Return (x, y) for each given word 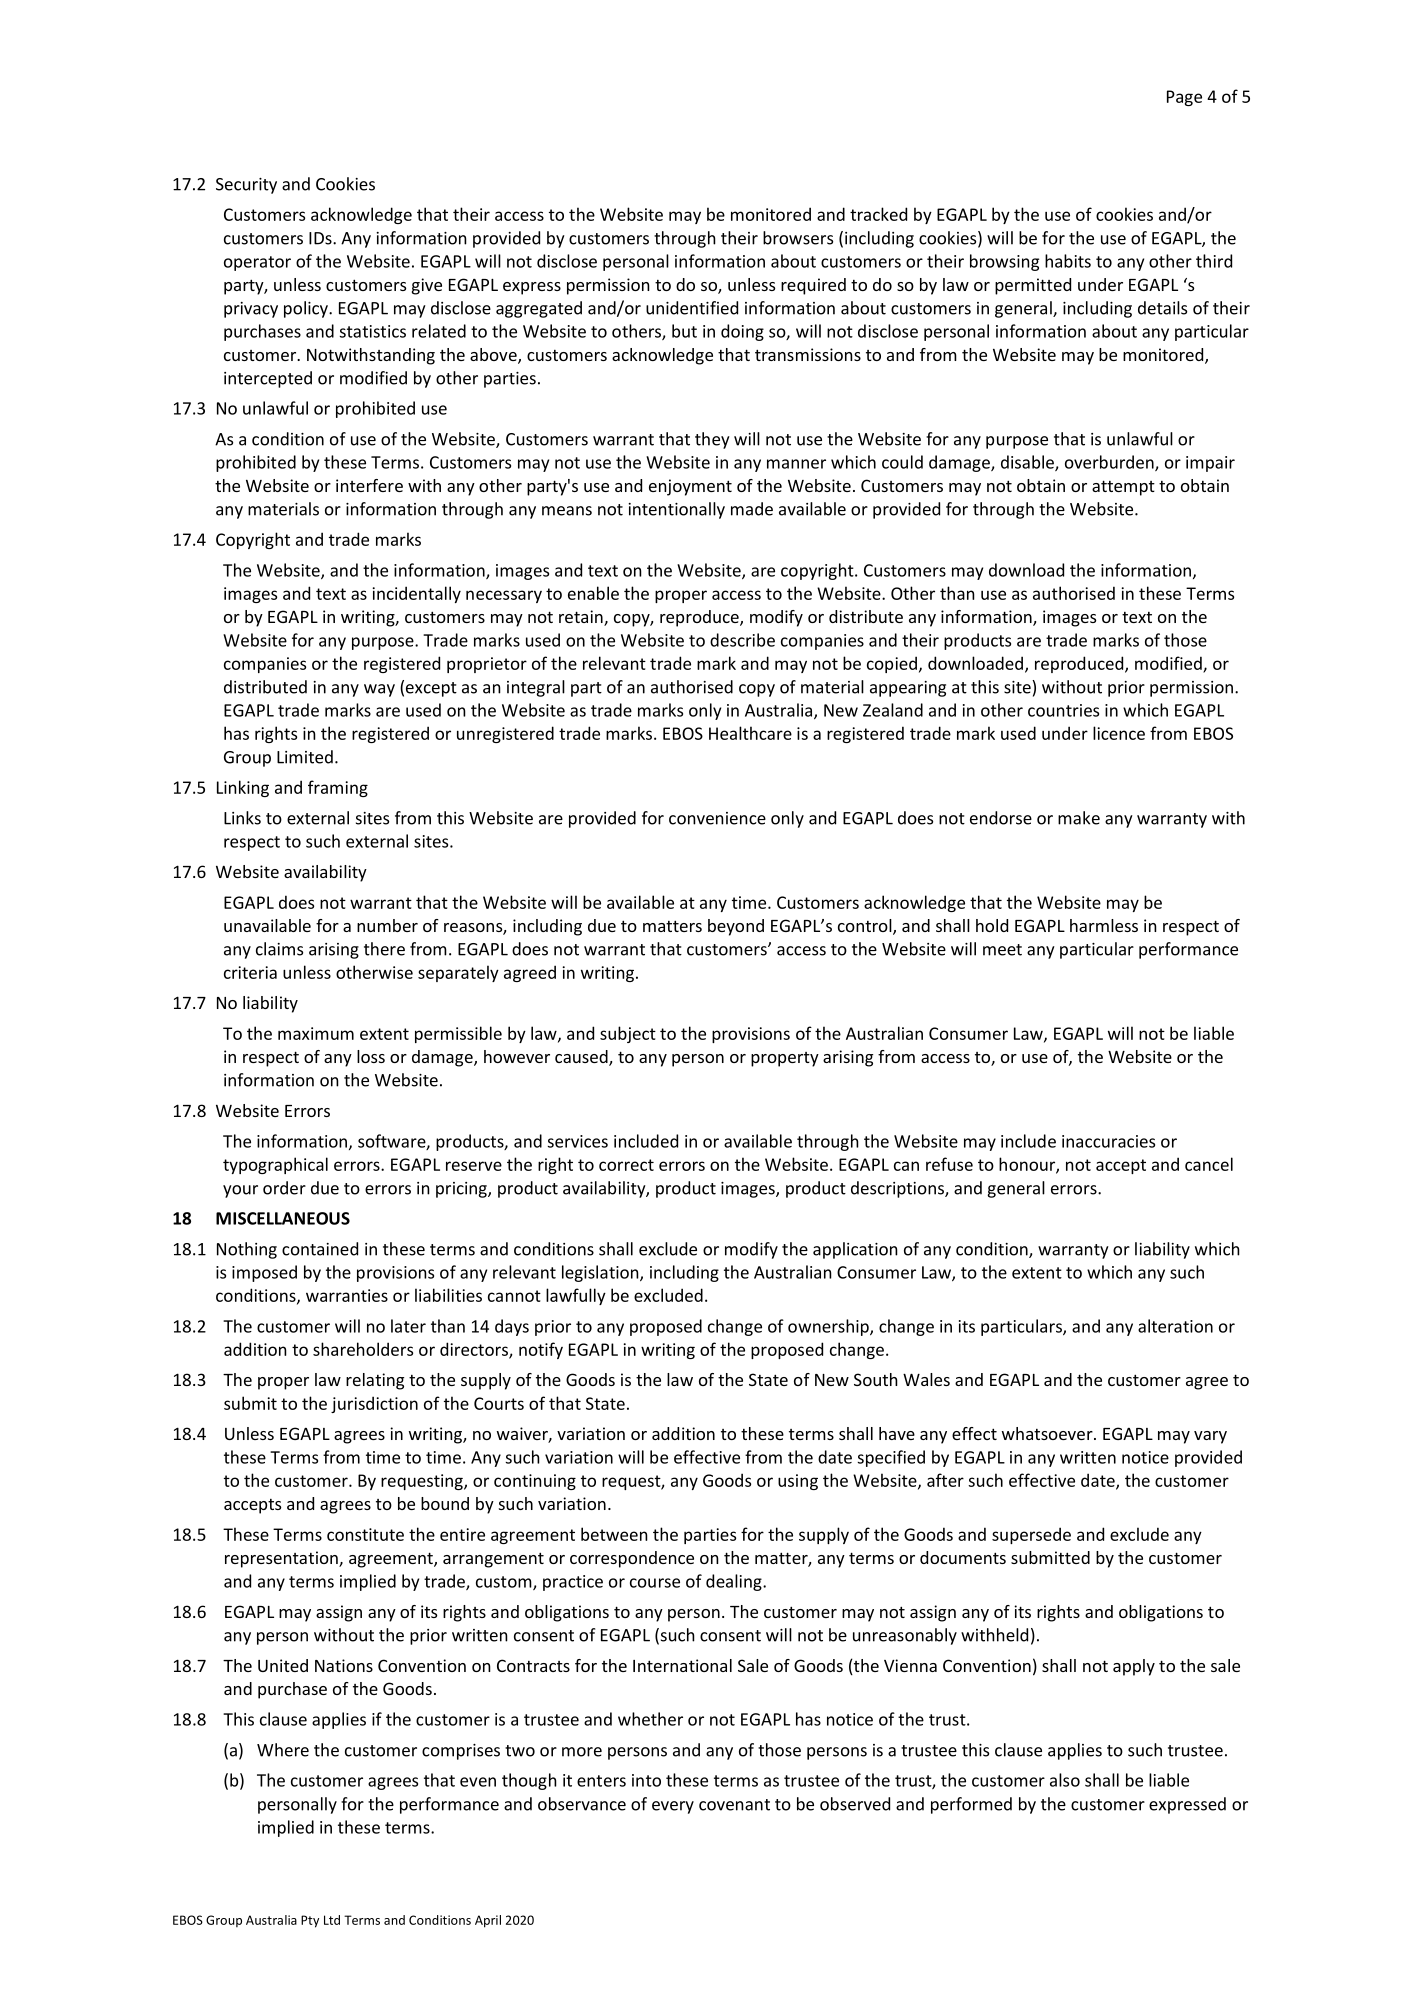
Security (246, 186)
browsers (798, 238)
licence (1119, 733)
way (379, 690)
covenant (734, 1805)
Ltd (332, 1920)
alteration (1175, 1326)
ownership (829, 1327)
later (408, 1326)
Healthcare (750, 733)
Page (1184, 98)
